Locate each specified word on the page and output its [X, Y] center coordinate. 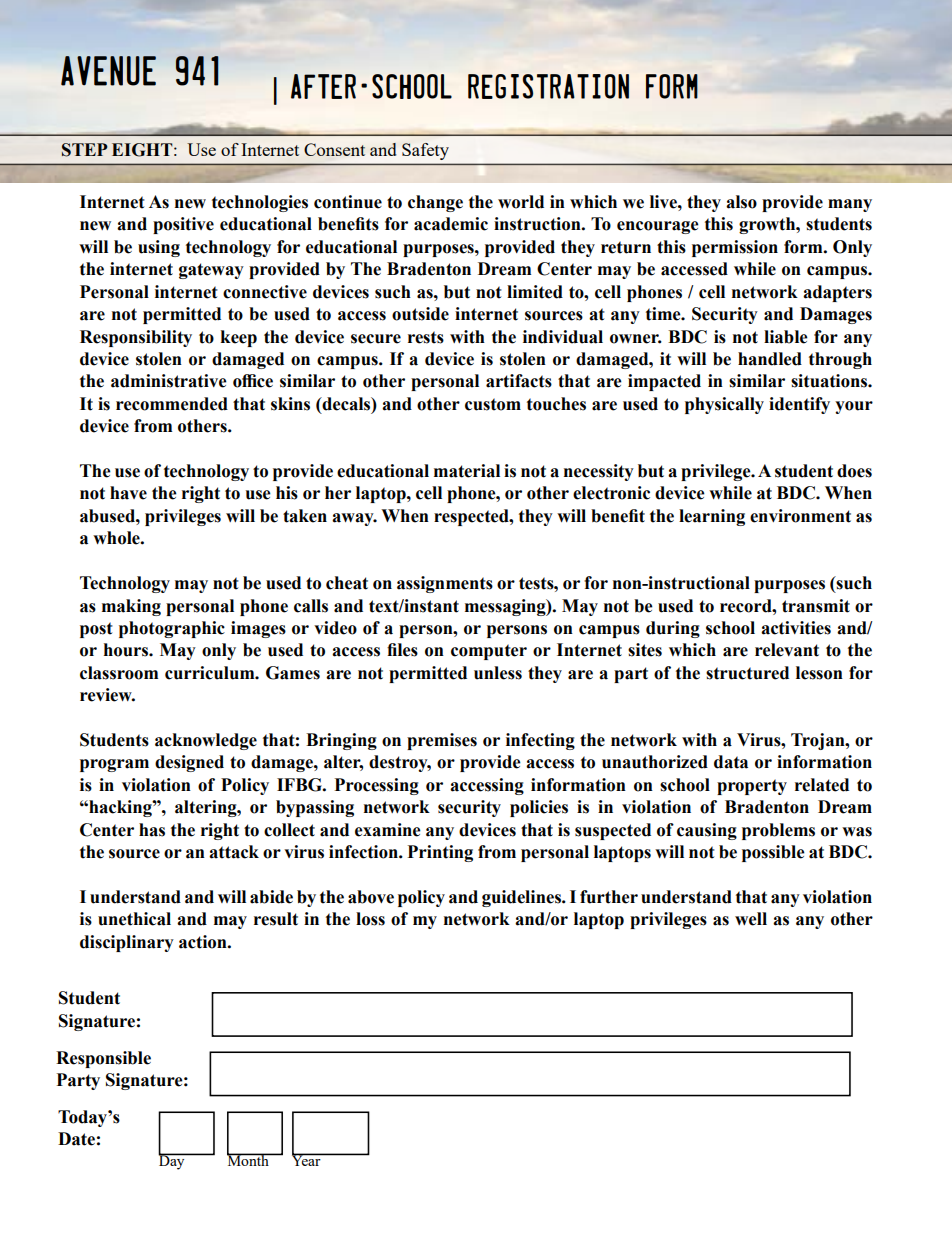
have [128, 493]
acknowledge [206, 741]
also [741, 202]
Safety [425, 151]
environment [800, 516]
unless [498, 673]
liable [786, 337]
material [467, 471]
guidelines [522, 898]
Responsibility [136, 338]
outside [420, 314]
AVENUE [108, 71]
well [751, 919]
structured [747, 673]
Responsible [103, 1059]
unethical [134, 919]
